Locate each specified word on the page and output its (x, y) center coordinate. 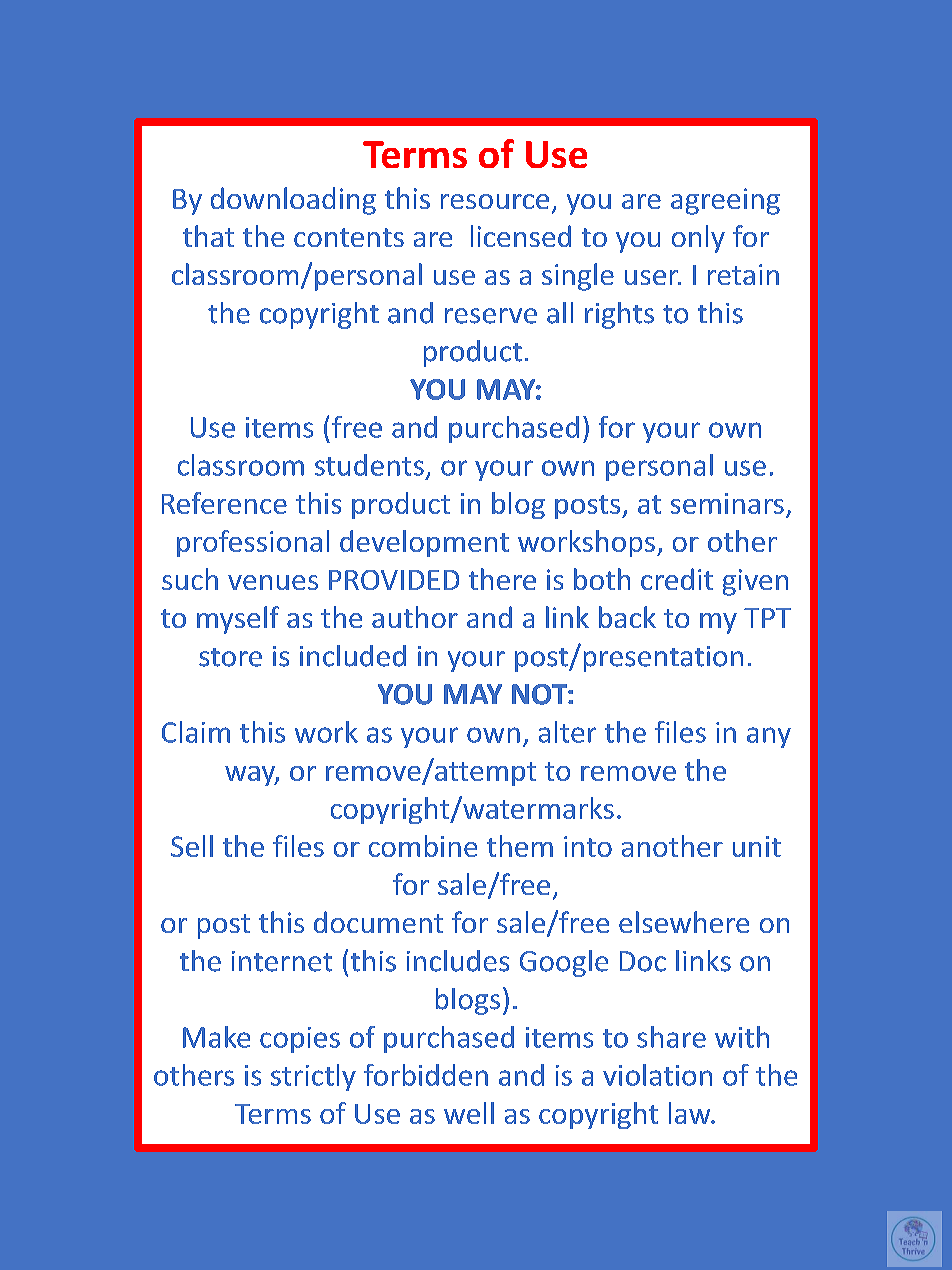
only (698, 239)
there (502, 579)
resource (495, 201)
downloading (293, 201)
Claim (196, 732)
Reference (224, 503)
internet (282, 961)
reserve (491, 316)
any (769, 737)
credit (677, 579)
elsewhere (684, 922)
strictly (313, 1077)
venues (273, 582)
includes (458, 961)
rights (619, 315)
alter (567, 732)
